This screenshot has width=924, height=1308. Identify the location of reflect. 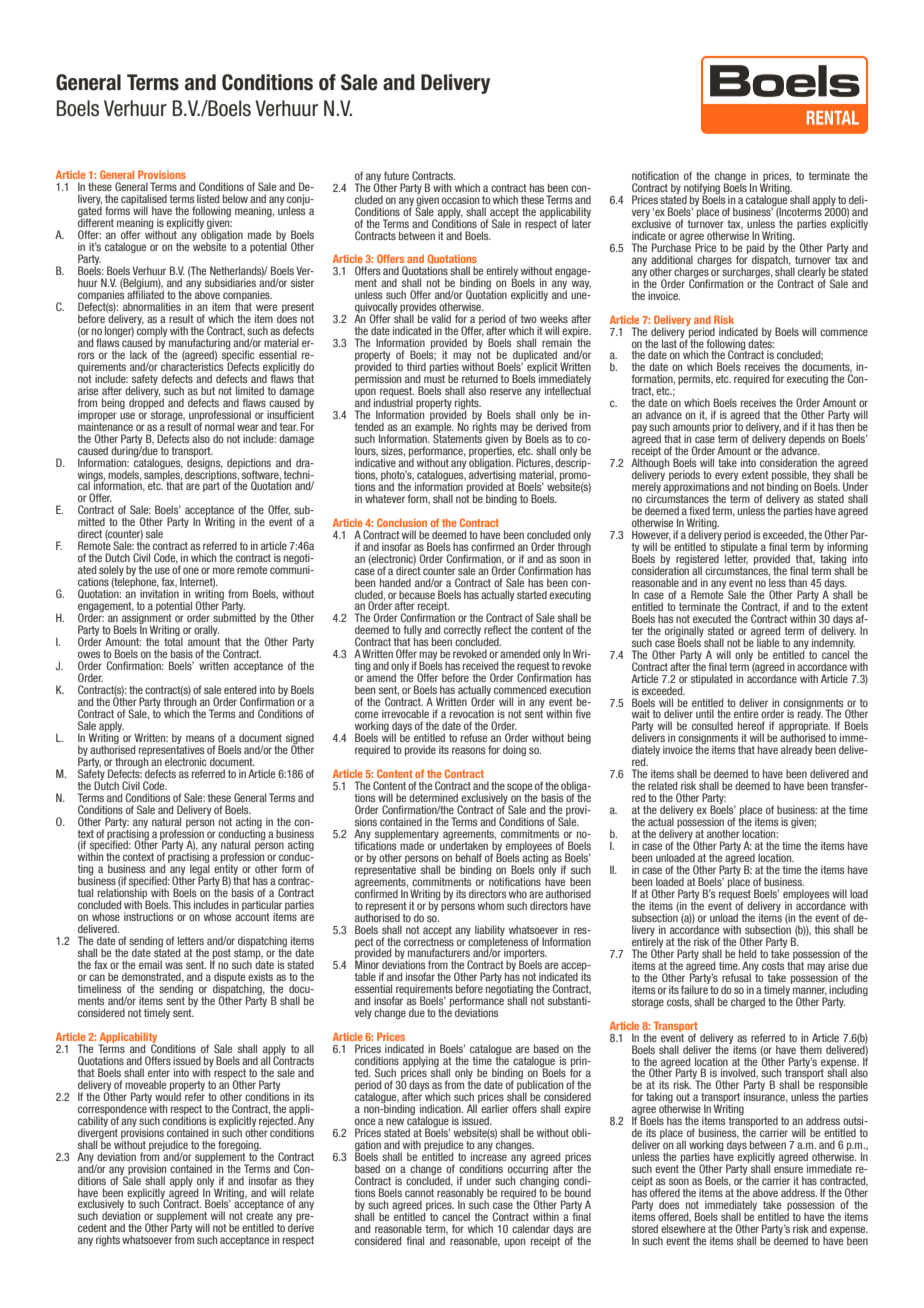
(498, 629).
